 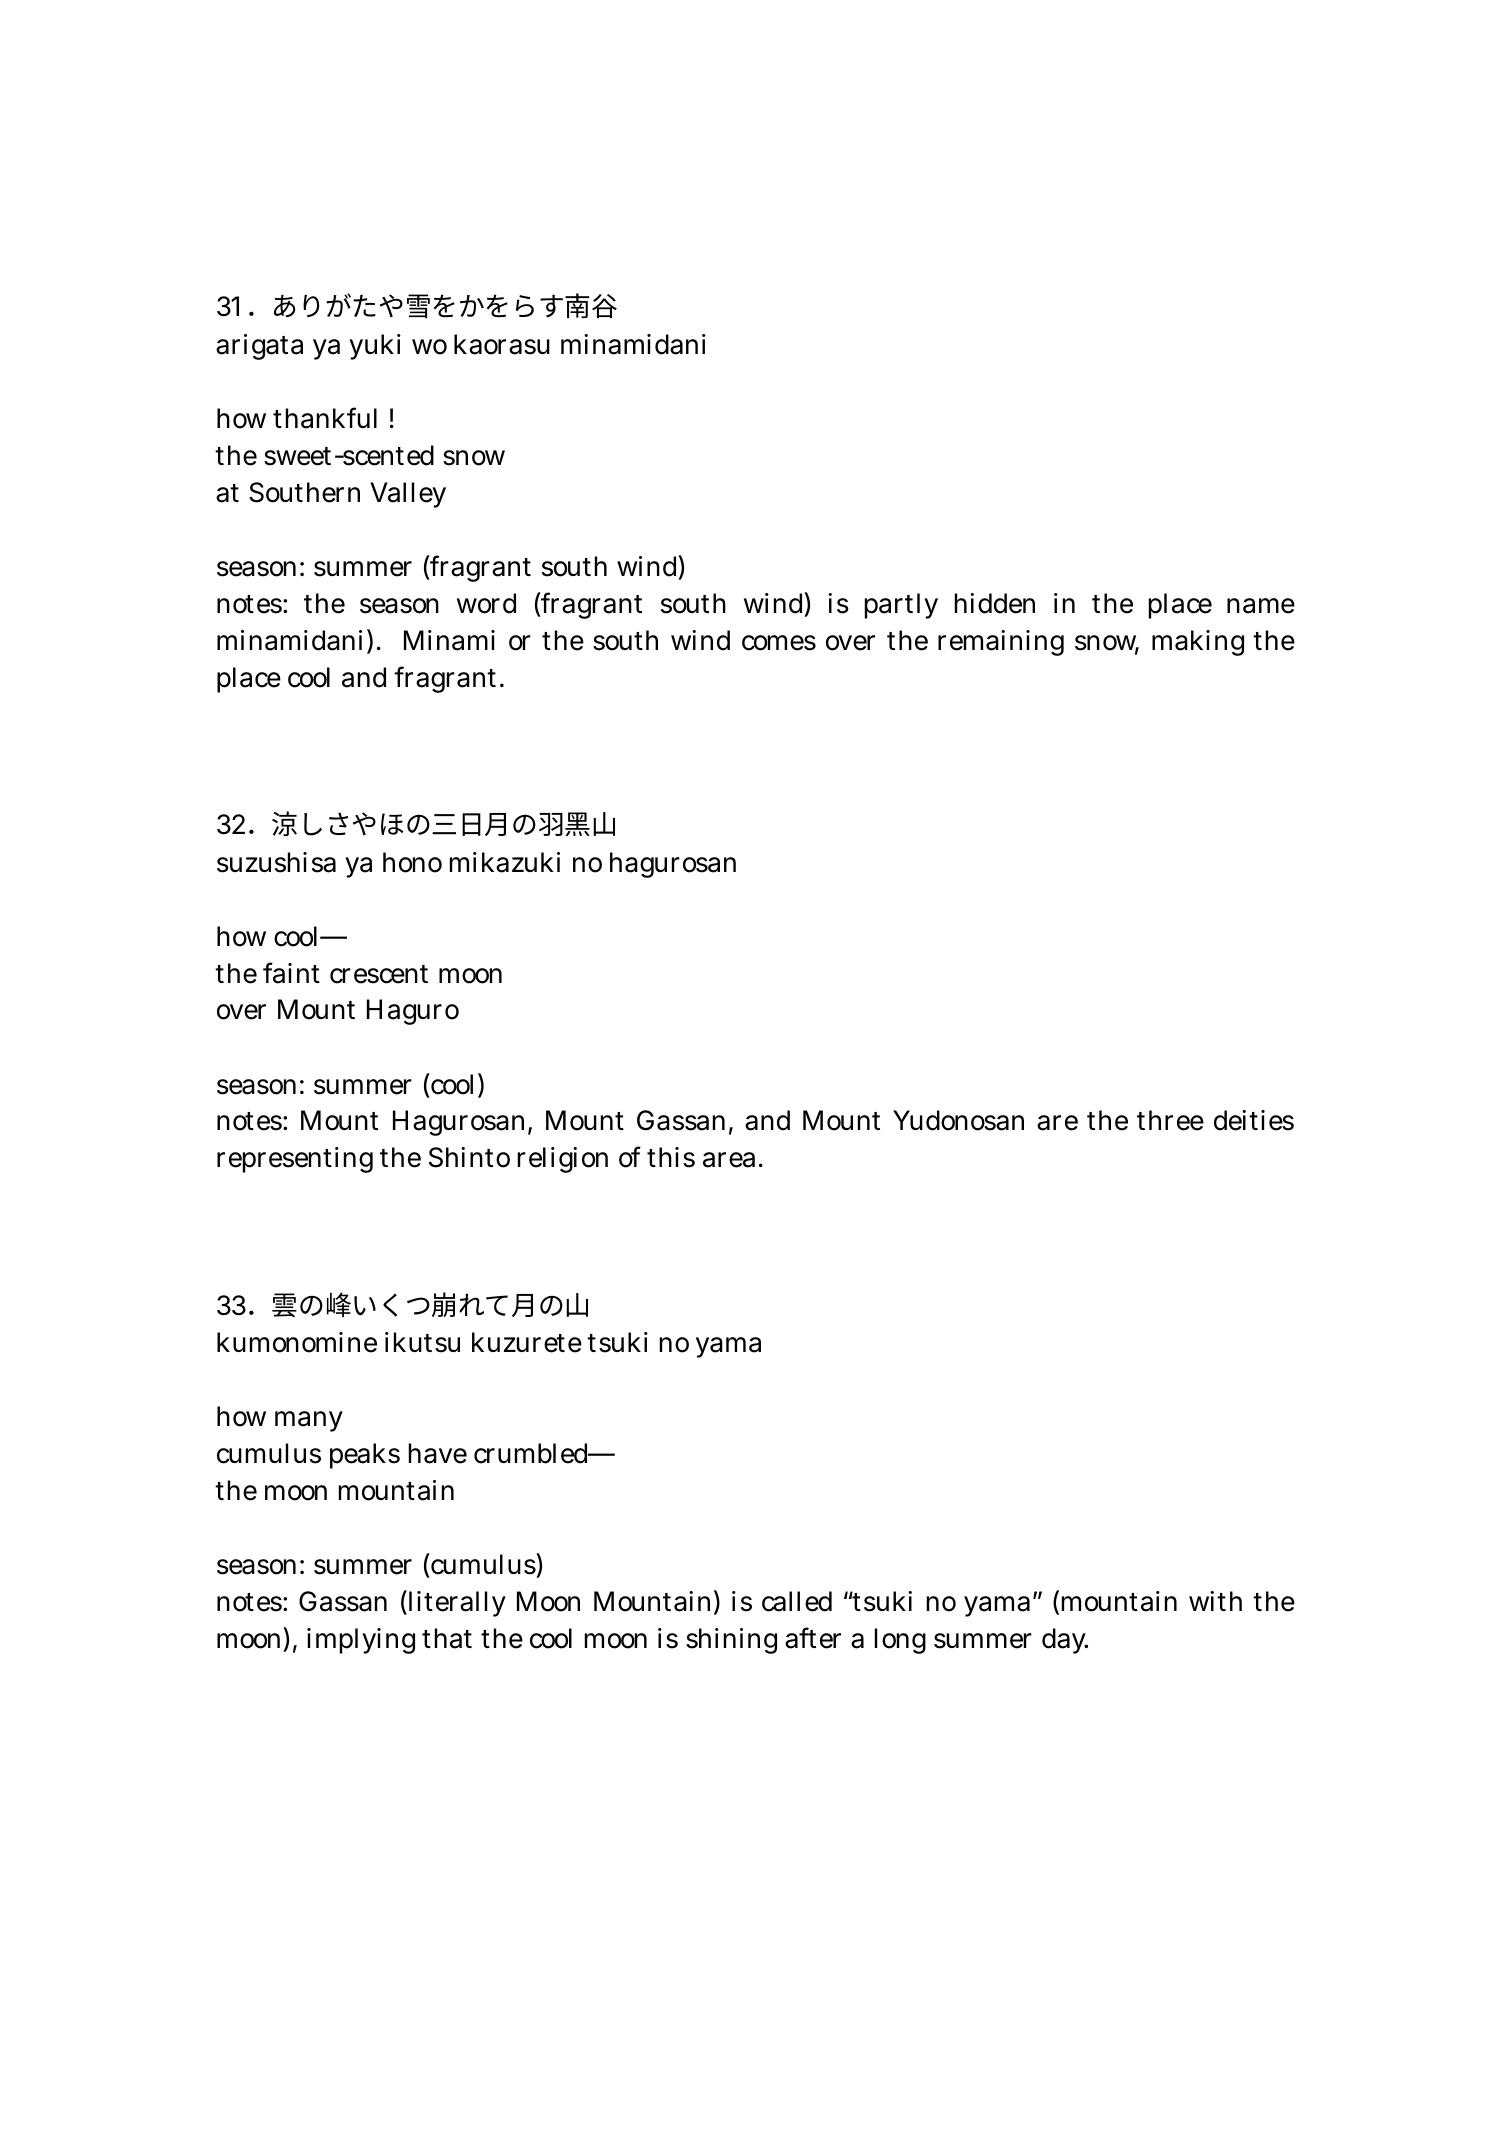 I want to click on three, so click(x=1170, y=1120).
